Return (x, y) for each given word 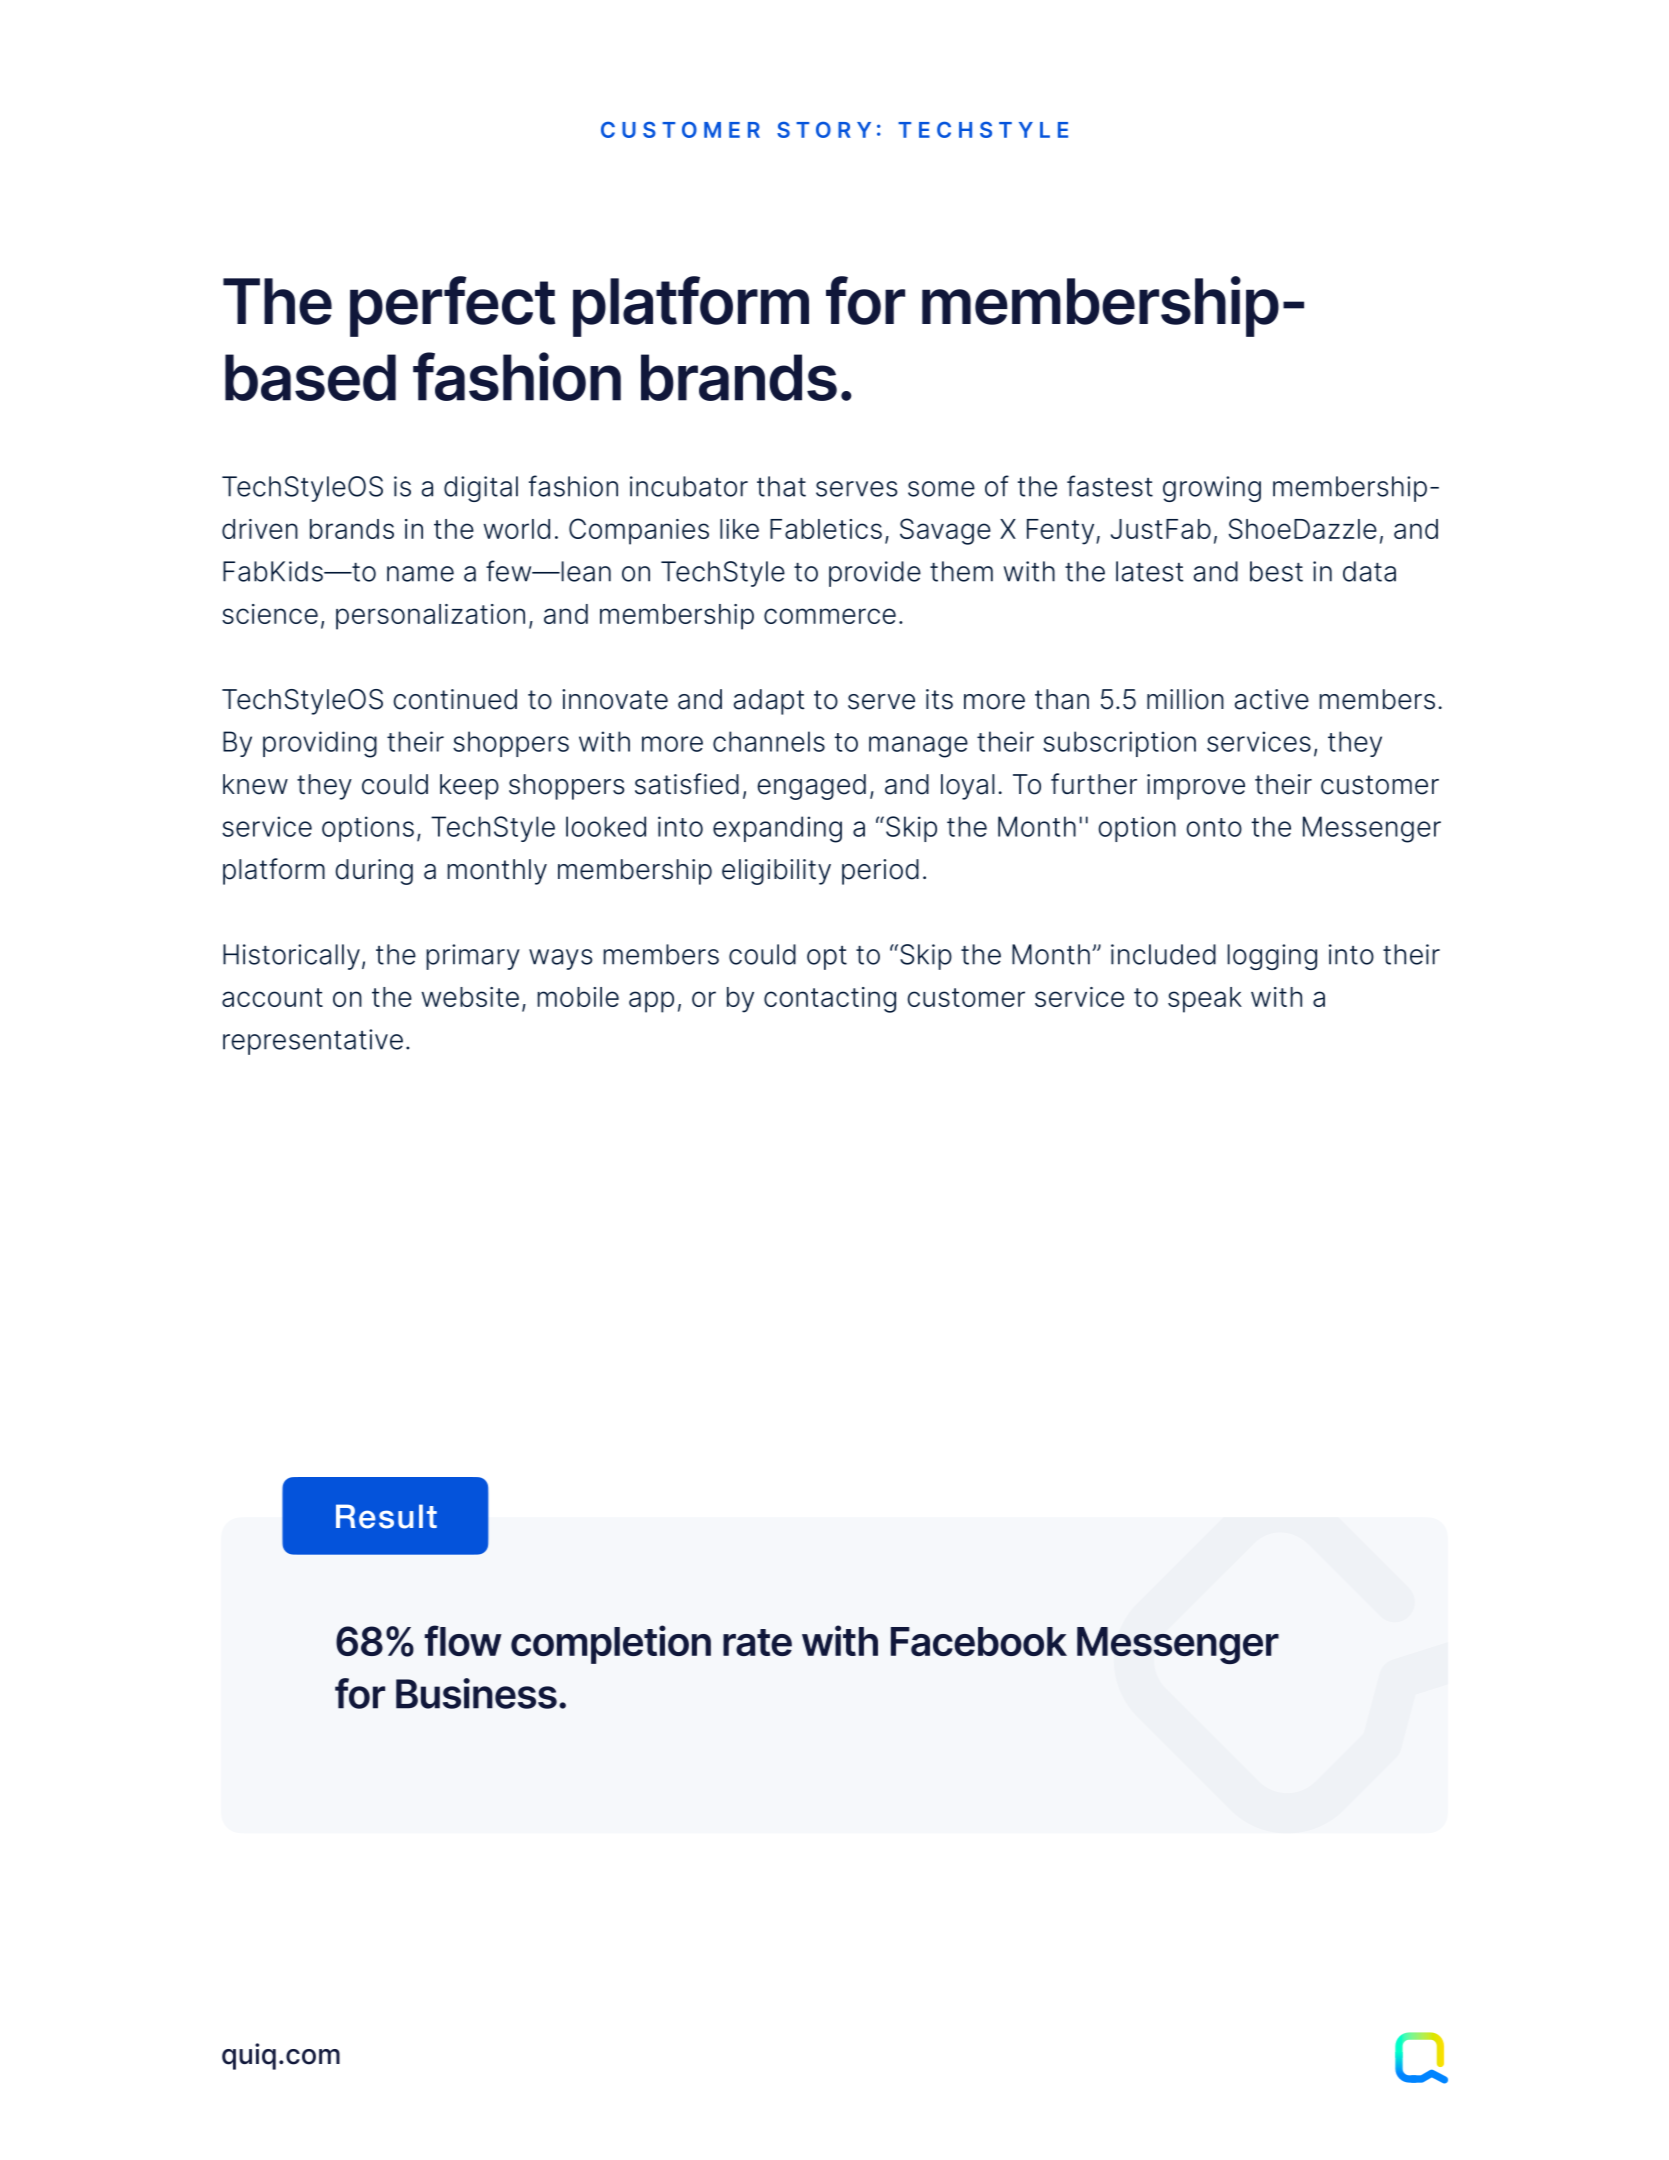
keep (469, 787)
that (781, 486)
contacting (830, 1000)
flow (463, 1640)
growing (1212, 489)
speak (1205, 1000)
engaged (811, 787)
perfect (452, 306)
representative (313, 1042)
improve (1196, 787)
